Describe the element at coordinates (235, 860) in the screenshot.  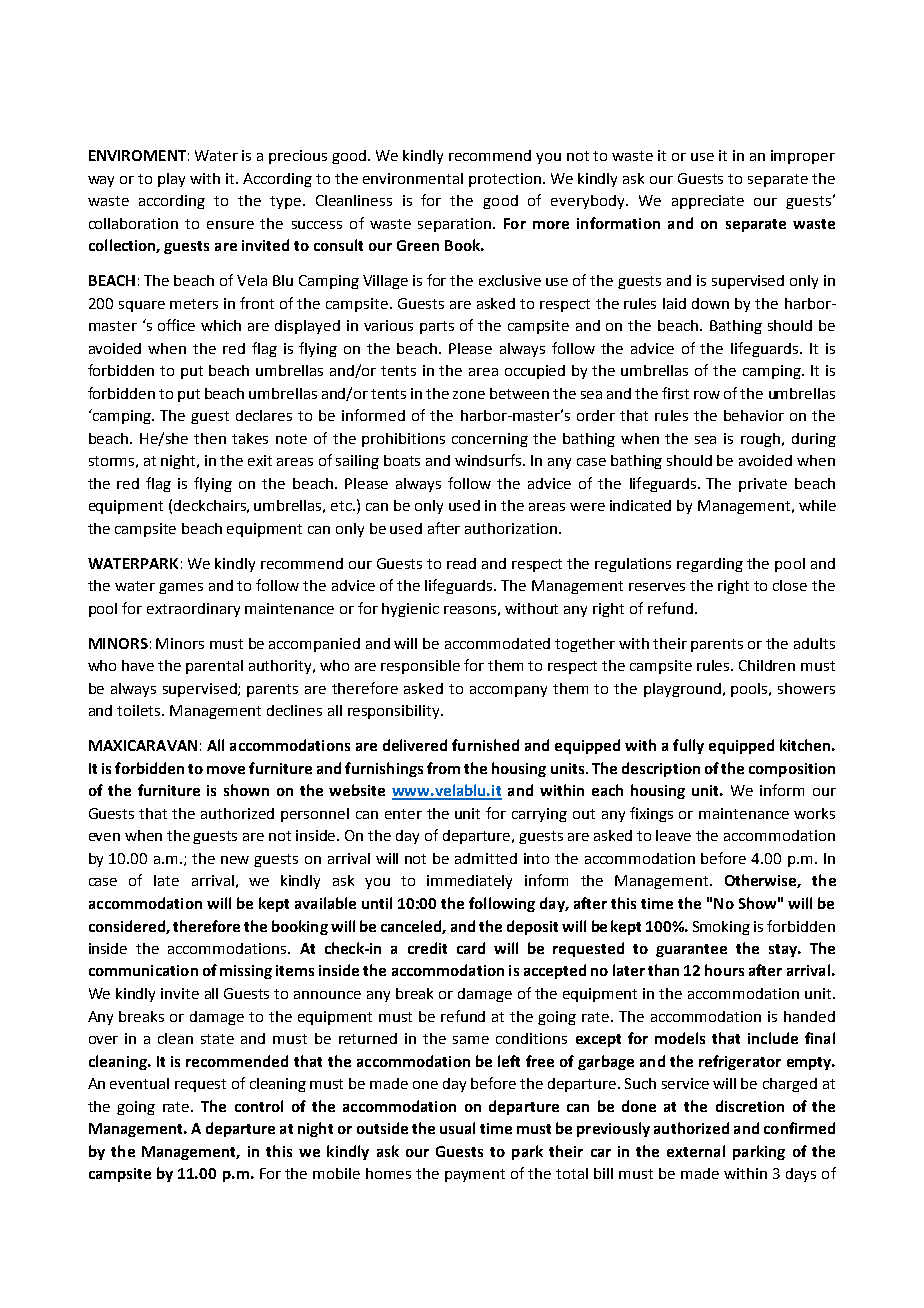
I see `new` at that location.
